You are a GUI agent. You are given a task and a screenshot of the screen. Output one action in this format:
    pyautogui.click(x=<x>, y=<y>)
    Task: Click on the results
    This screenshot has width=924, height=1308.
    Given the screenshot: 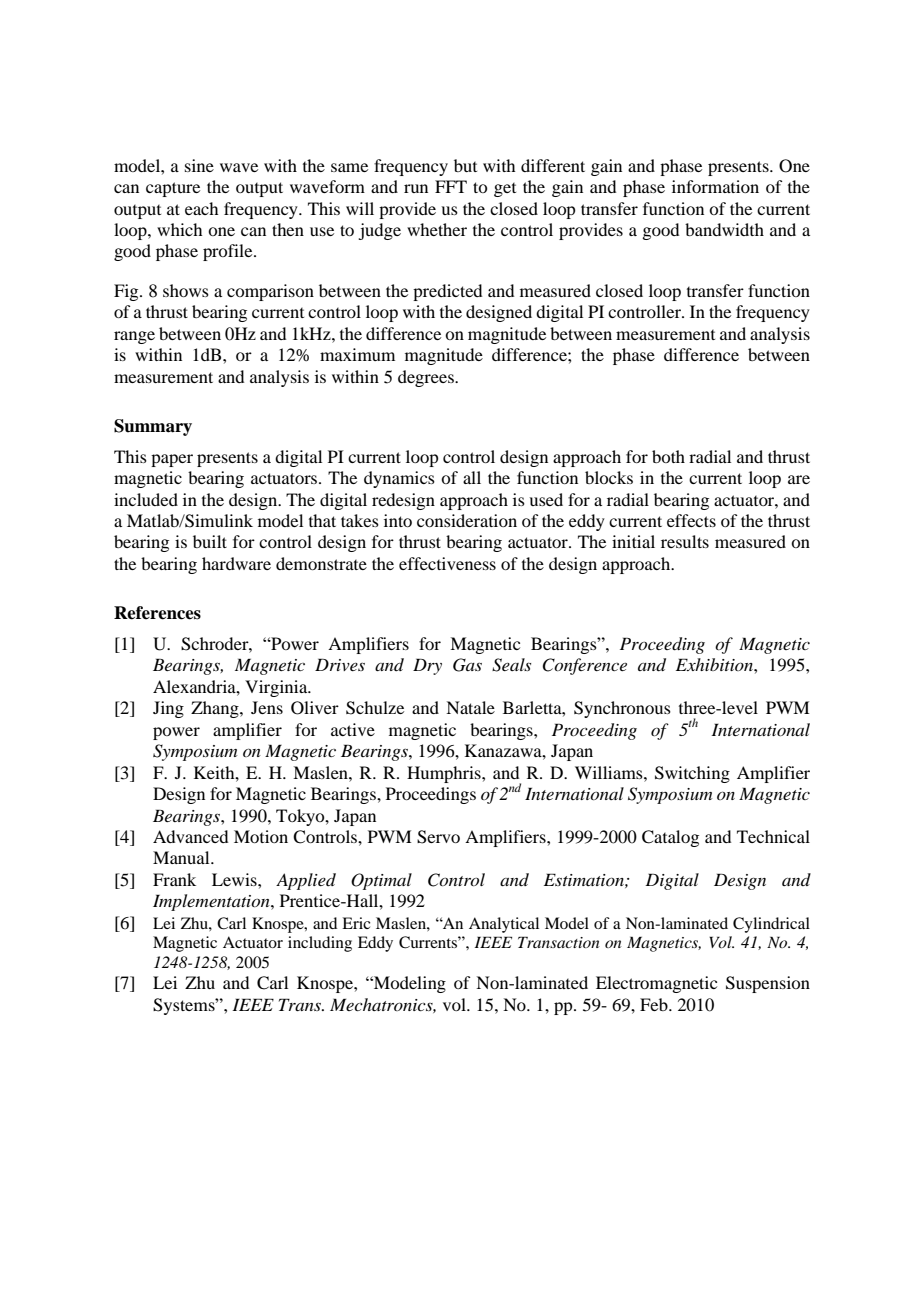 What is the action you would take?
    pyautogui.click(x=685, y=541)
